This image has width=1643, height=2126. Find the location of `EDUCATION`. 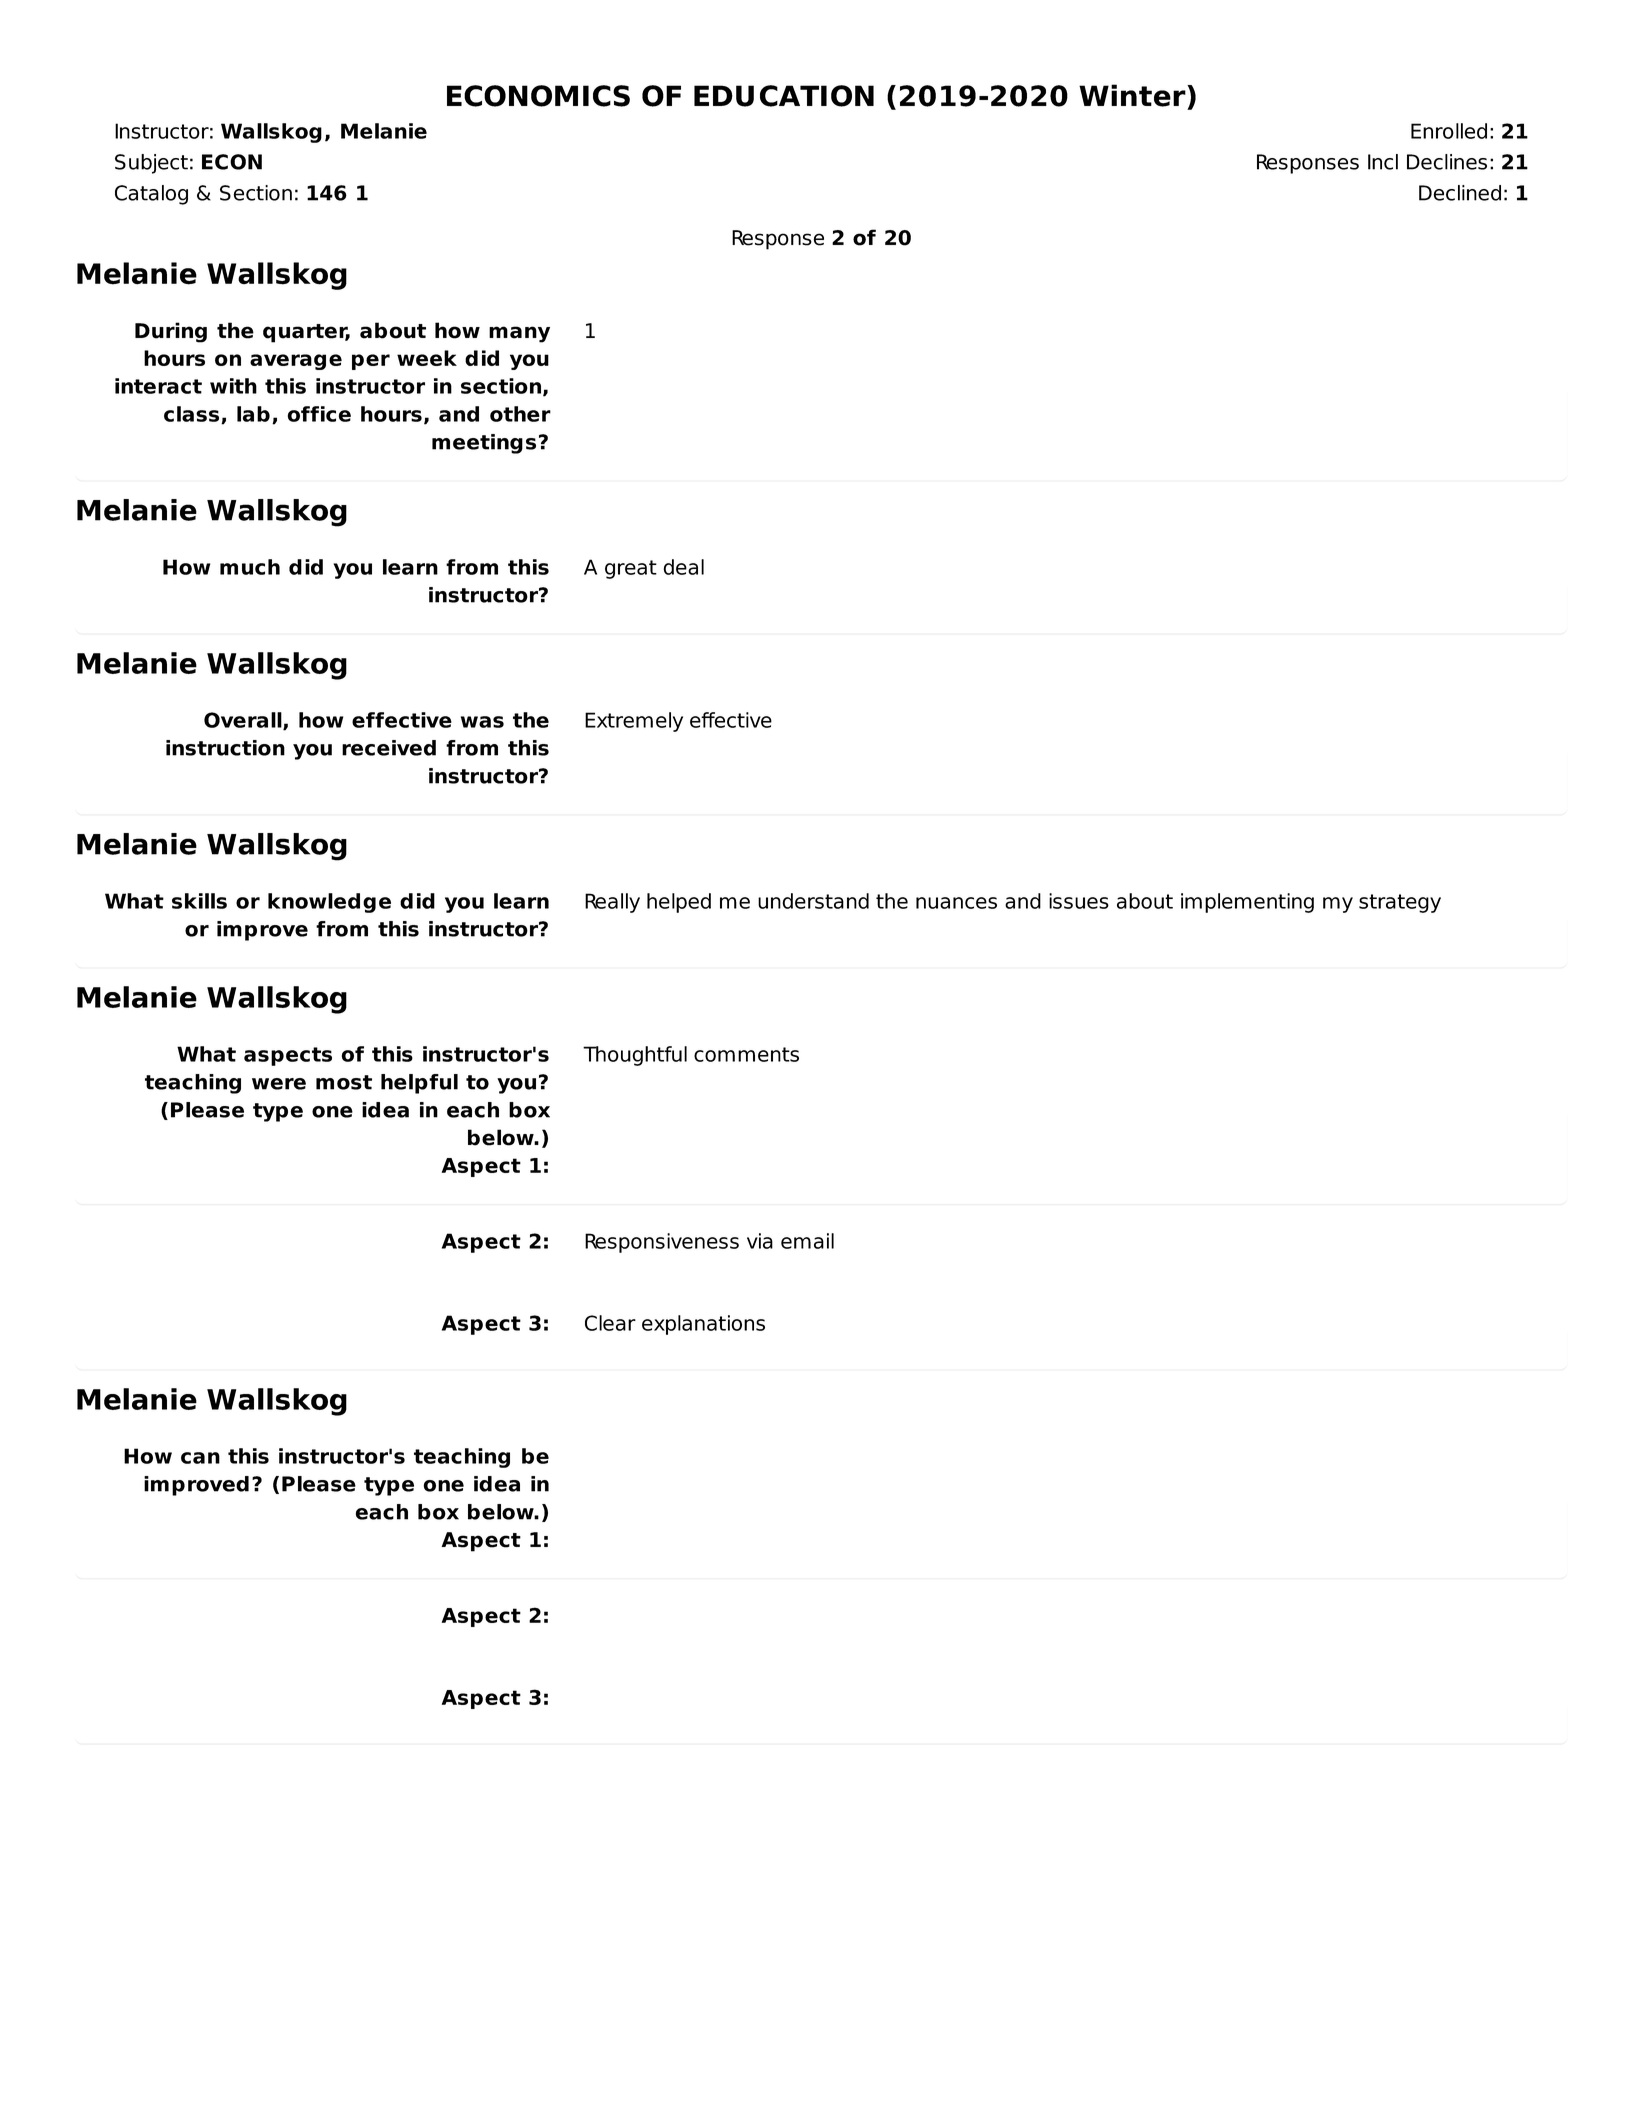

EDUCATION is located at coordinates (784, 96).
